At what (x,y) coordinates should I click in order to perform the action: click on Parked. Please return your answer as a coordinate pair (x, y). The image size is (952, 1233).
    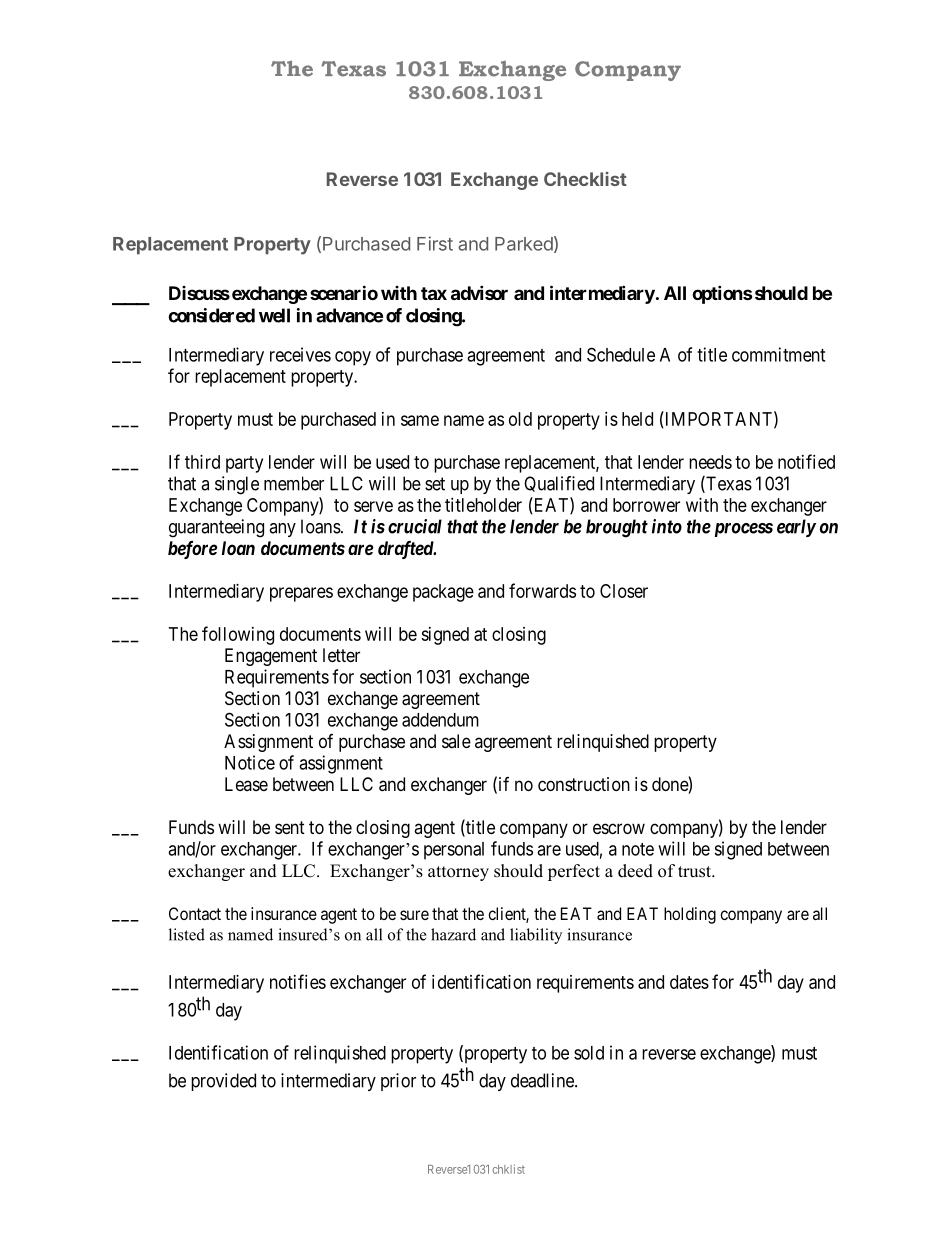
    Looking at the image, I should click on (524, 244).
